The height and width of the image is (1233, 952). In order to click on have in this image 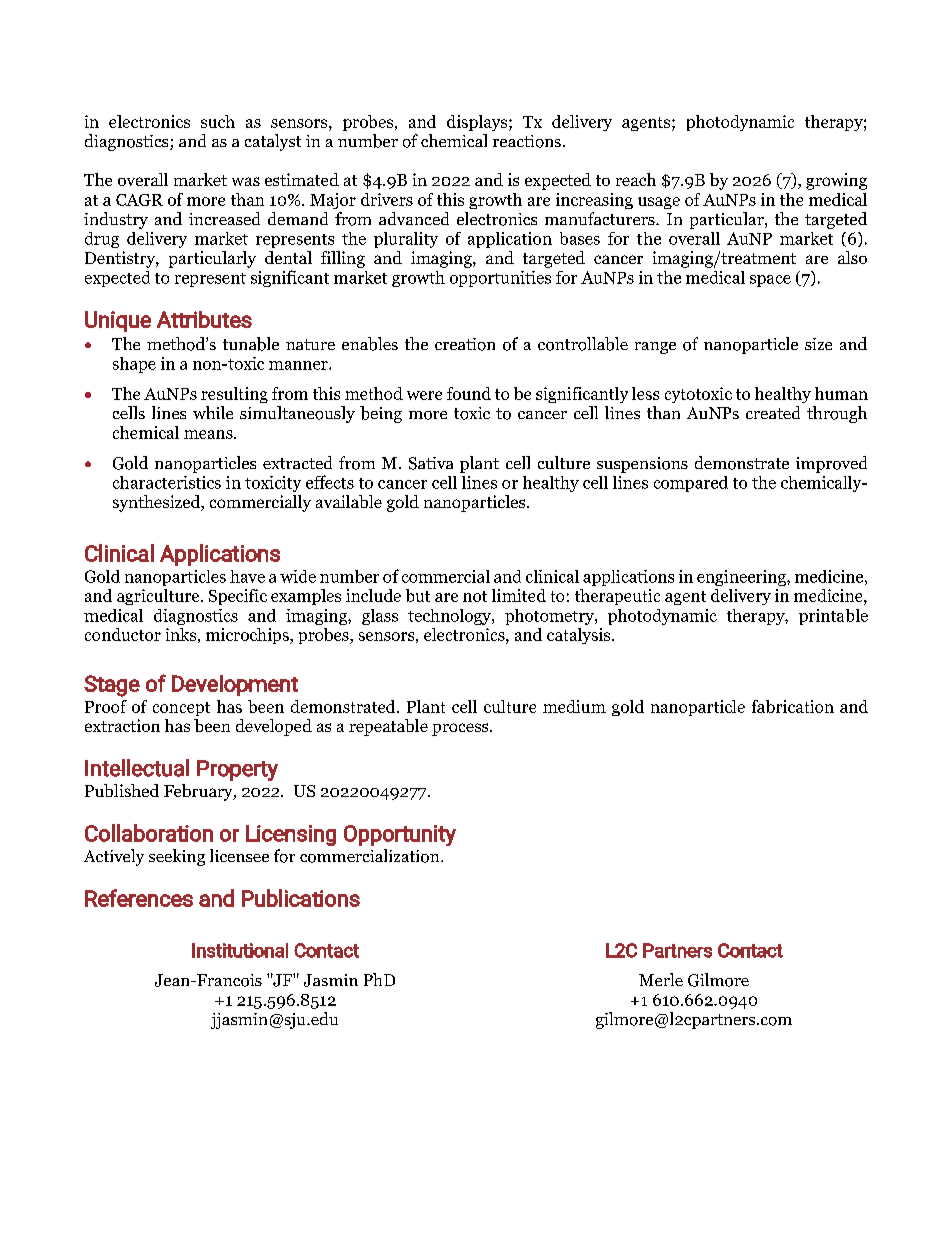, I will do `click(247, 576)`.
